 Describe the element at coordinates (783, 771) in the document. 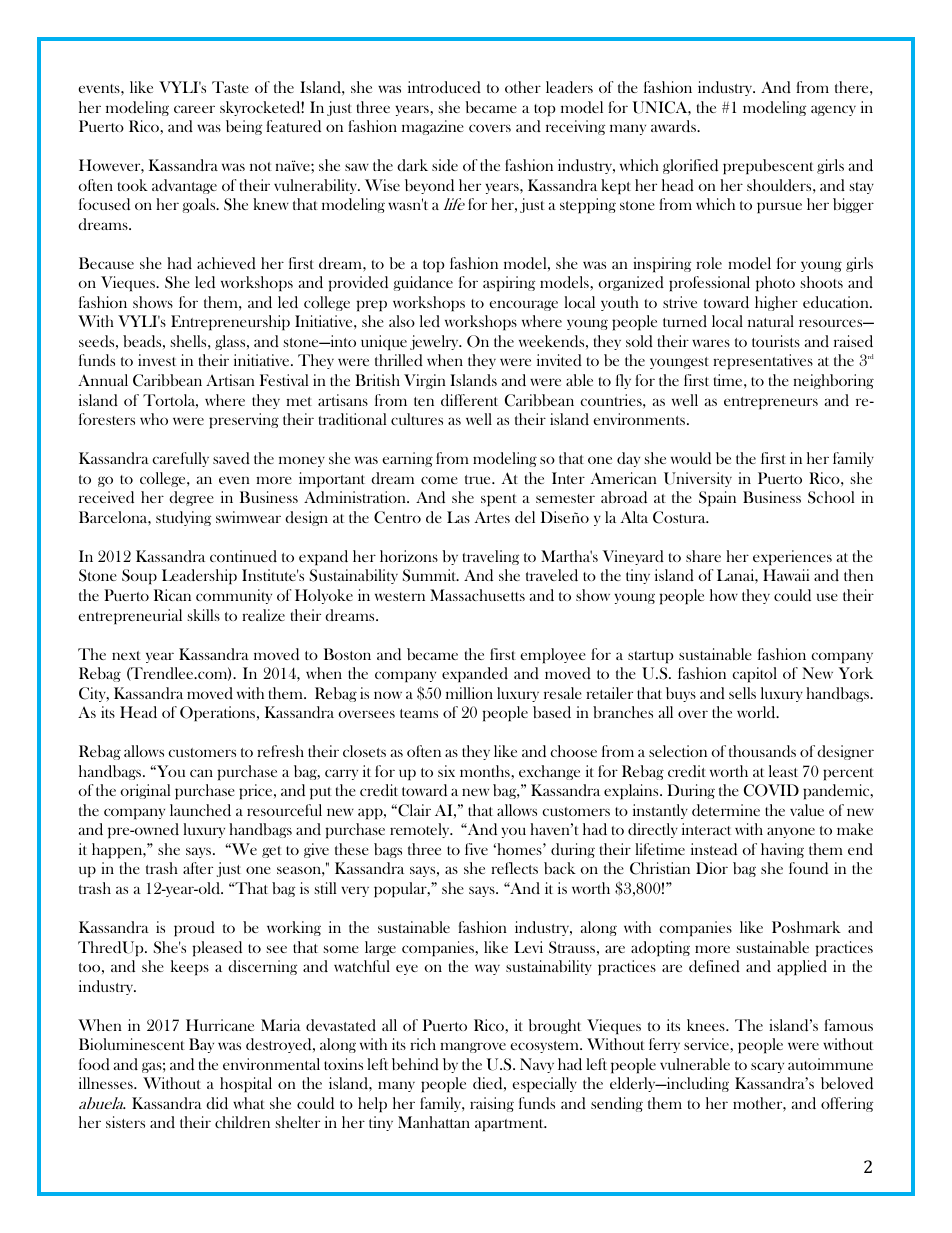

I see `least` at that location.
